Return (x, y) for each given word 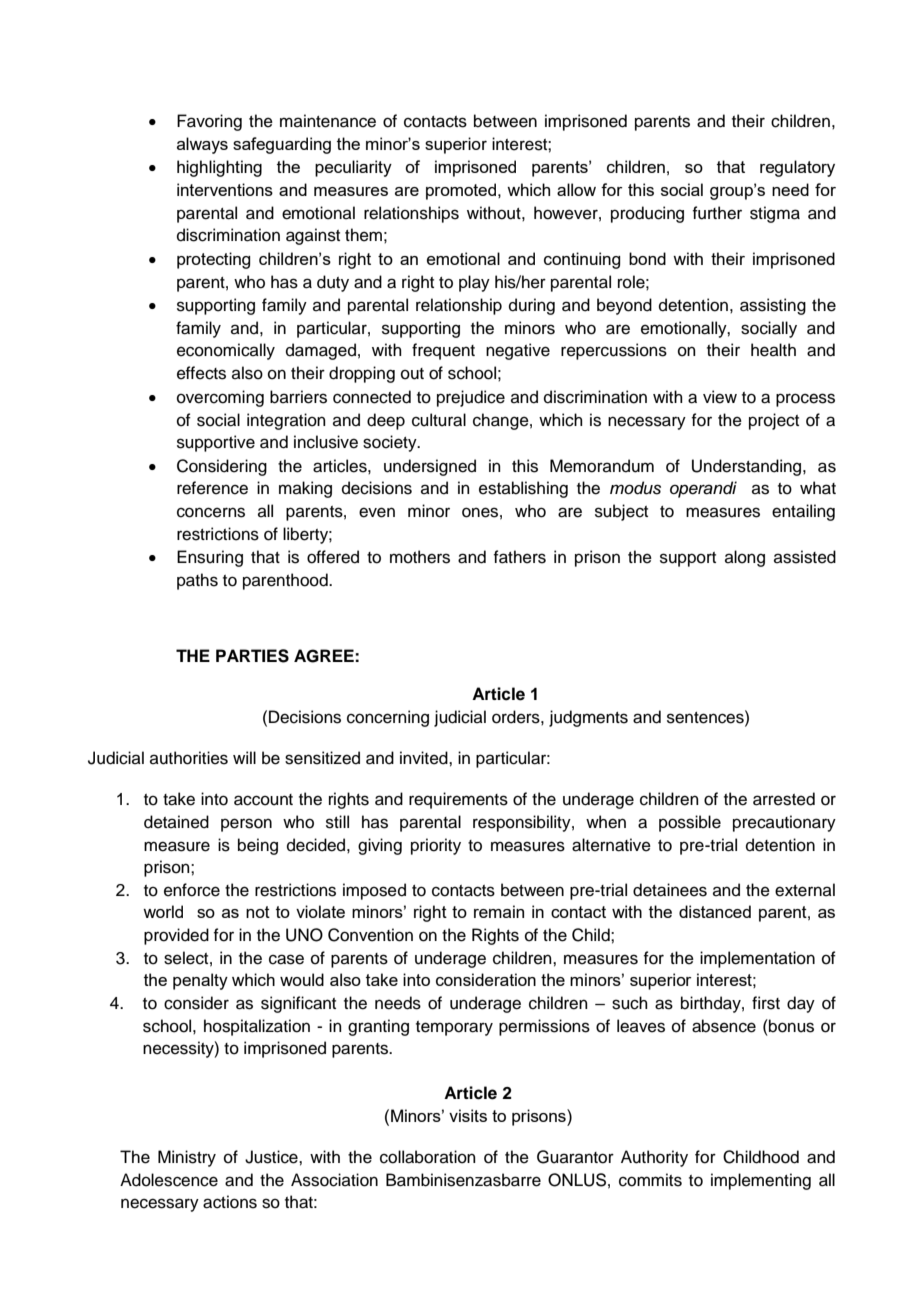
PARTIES (252, 656)
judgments (588, 718)
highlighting (219, 168)
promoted (462, 191)
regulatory (797, 168)
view (720, 397)
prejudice (471, 398)
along (745, 558)
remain (499, 911)
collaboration (428, 1157)
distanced (715, 911)
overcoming (220, 398)
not (258, 912)
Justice (272, 1157)
